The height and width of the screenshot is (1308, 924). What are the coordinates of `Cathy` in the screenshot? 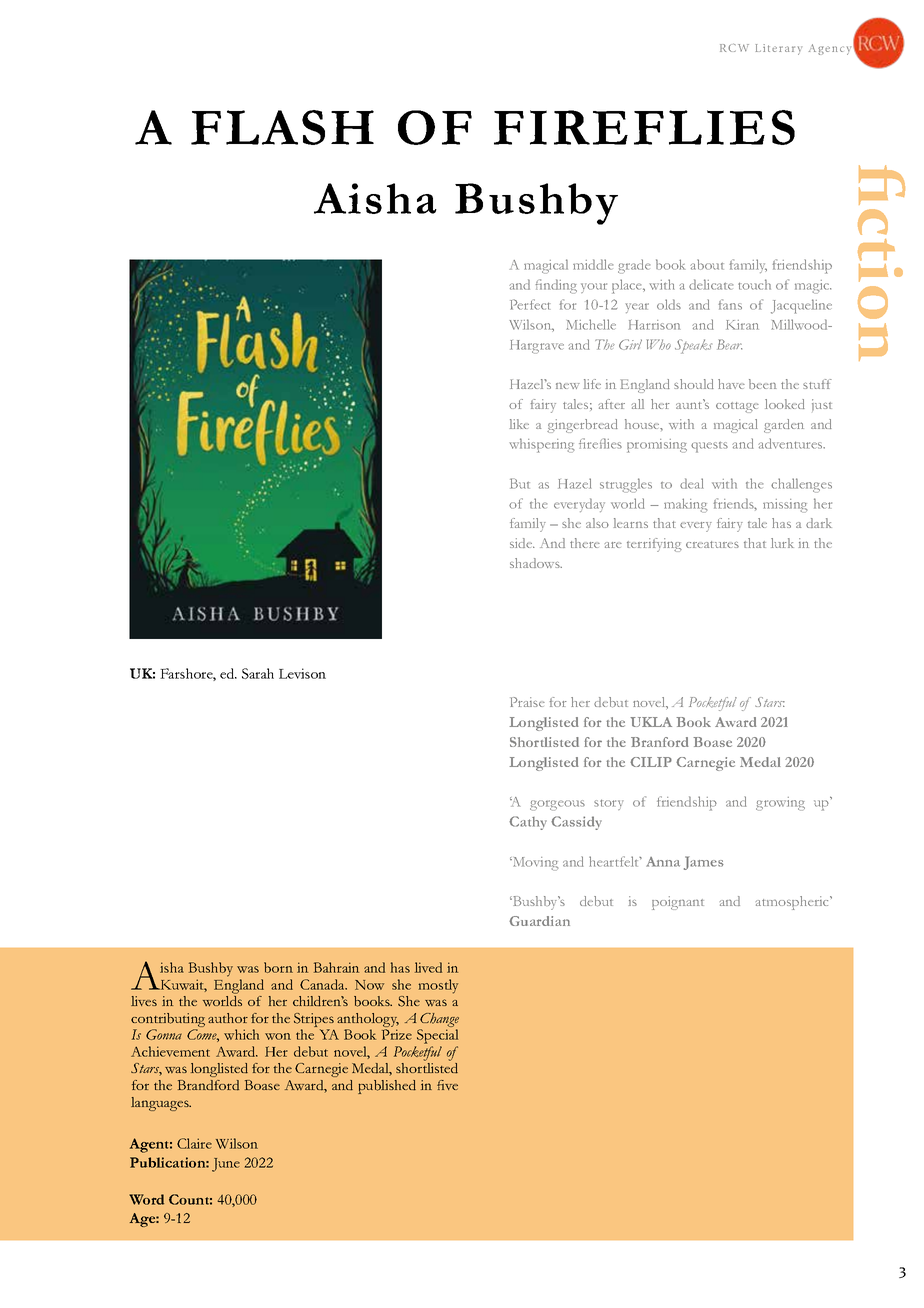 It's located at (528, 823).
